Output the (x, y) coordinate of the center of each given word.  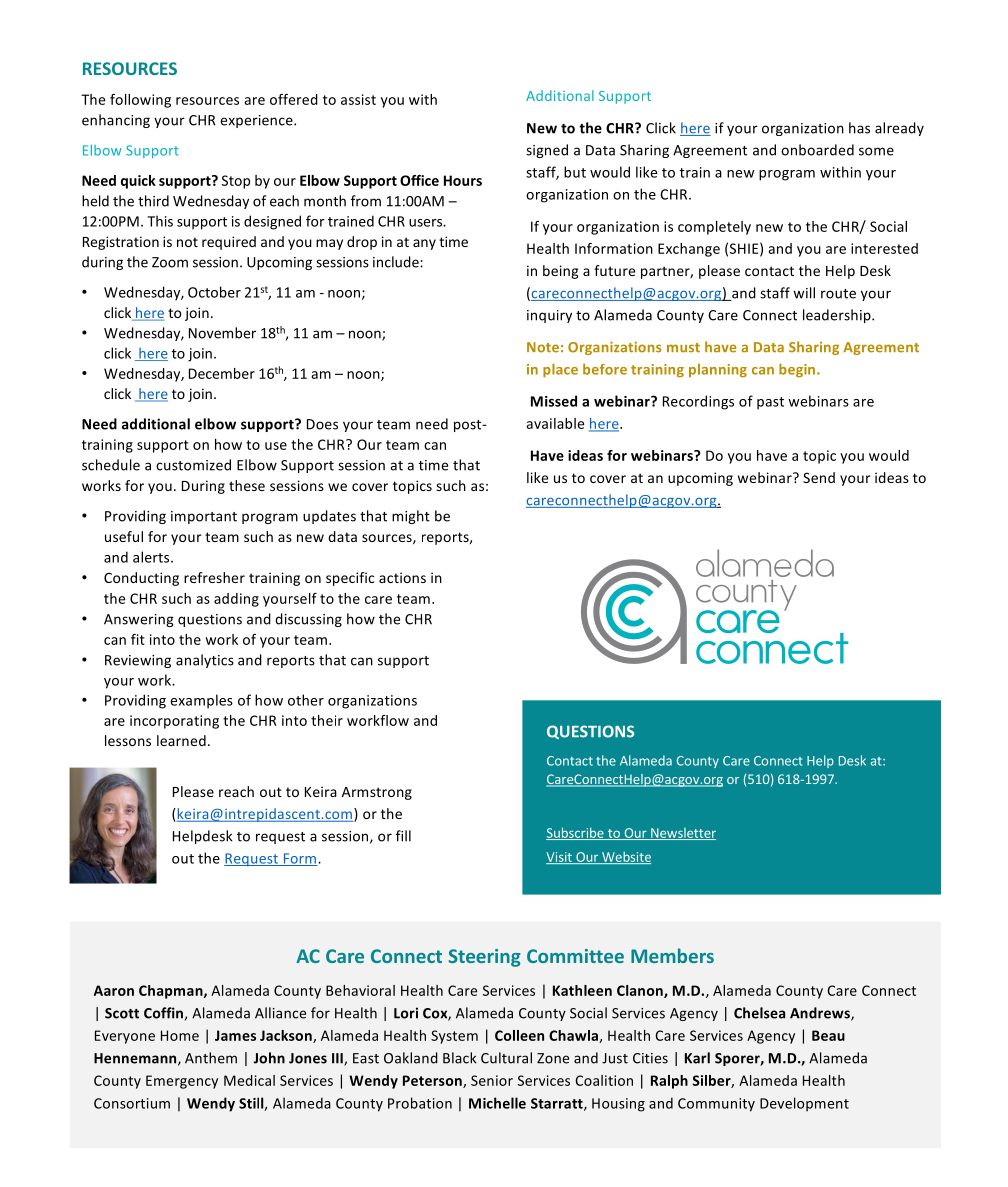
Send (819, 477)
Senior (492, 1080)
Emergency (182, 1082)
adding (236, 600)
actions (402, 577)
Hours (463, 180)
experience (257, 121)
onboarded (817, 150)
